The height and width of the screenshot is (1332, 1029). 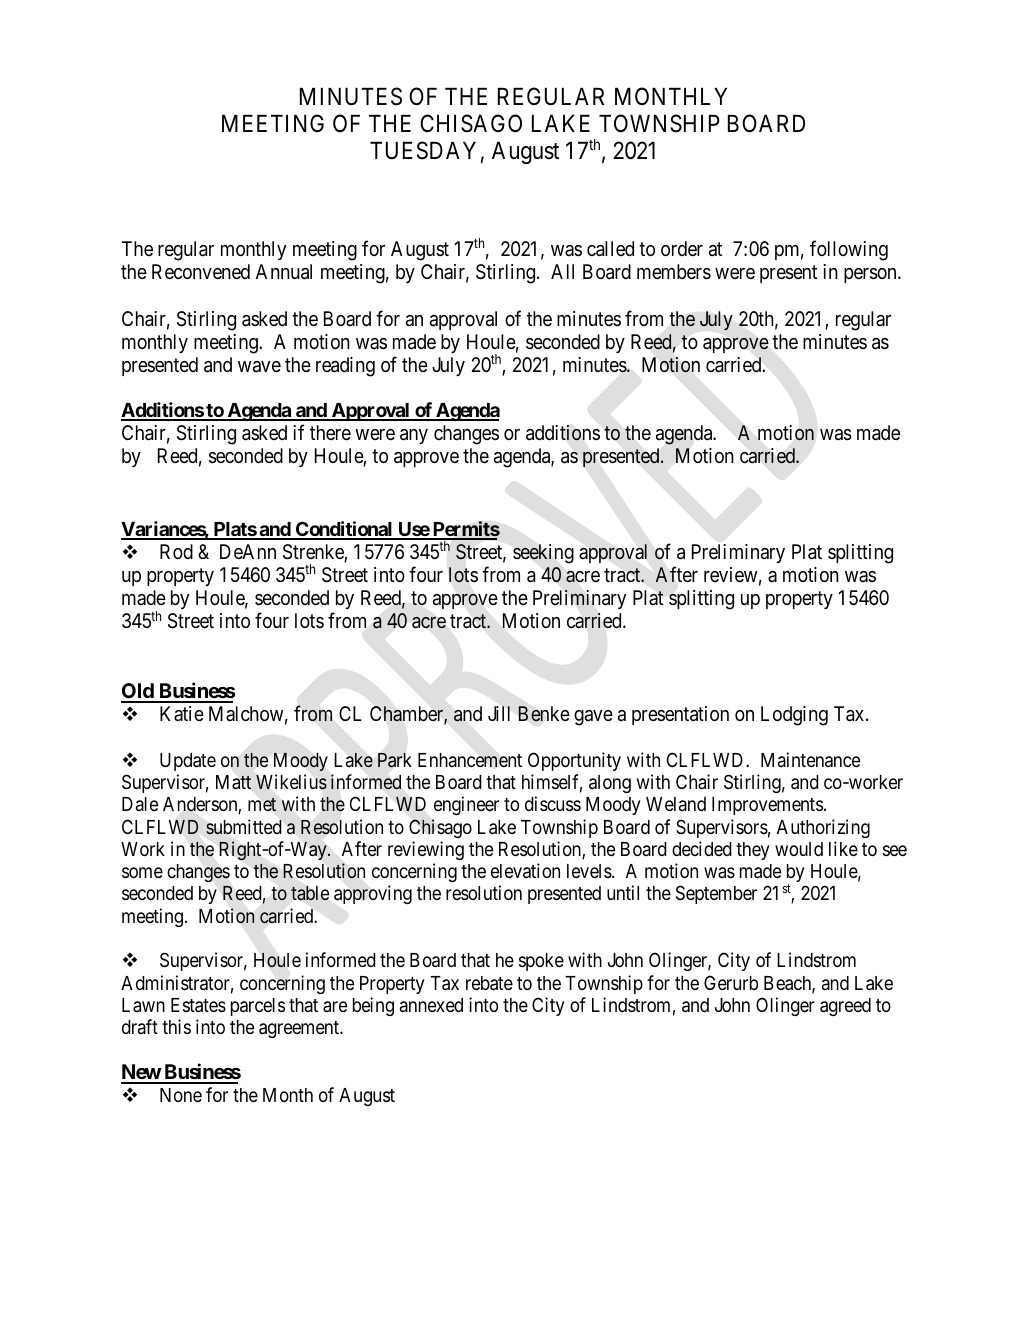 I want to click on annexed, so click(x=431, y=1005).
